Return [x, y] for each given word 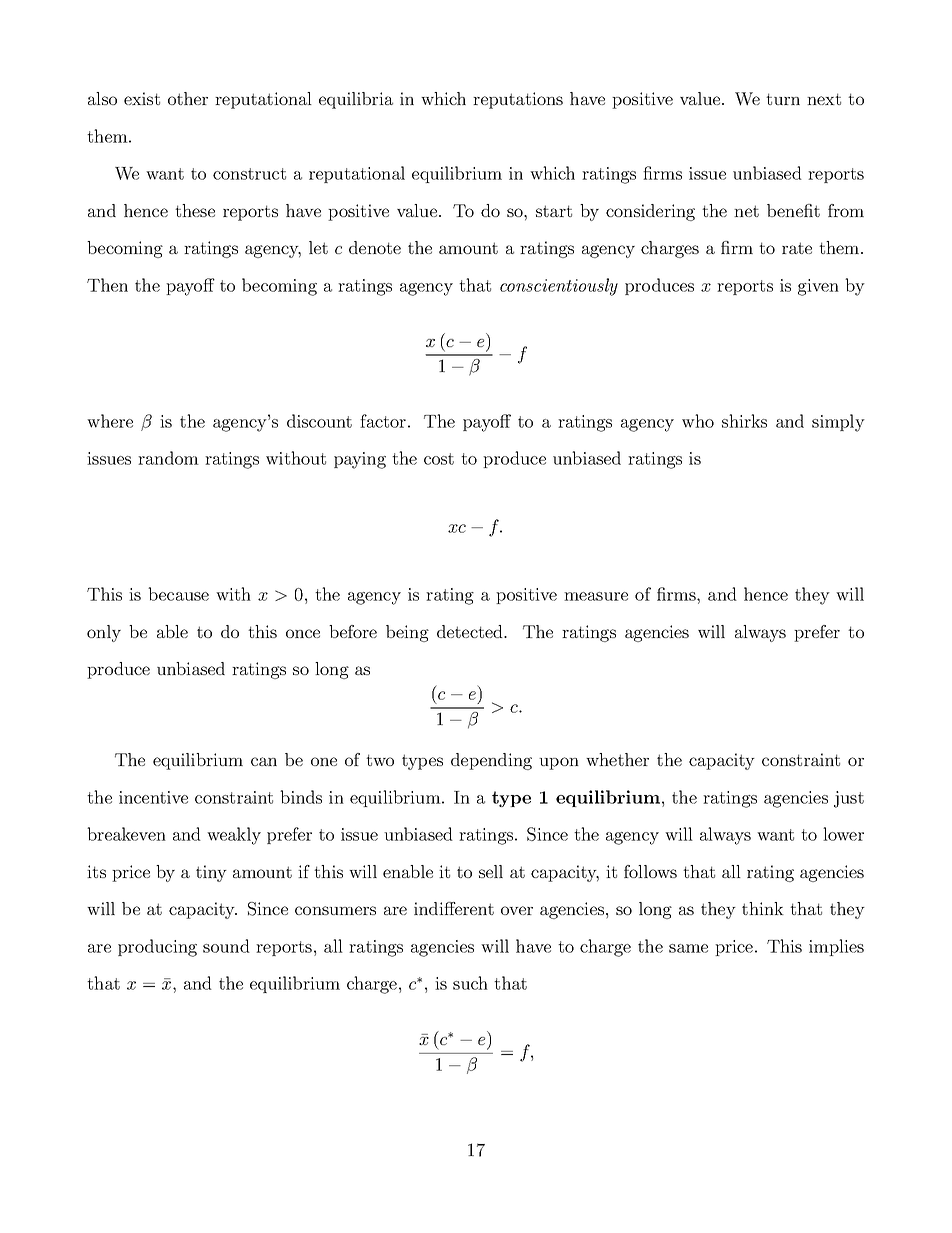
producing [157, 948]
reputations [518, 100]
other [188, 98]
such [470, 983]
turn [783, 99]
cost [439, 459]
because [178, 594]
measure [596, 596]
